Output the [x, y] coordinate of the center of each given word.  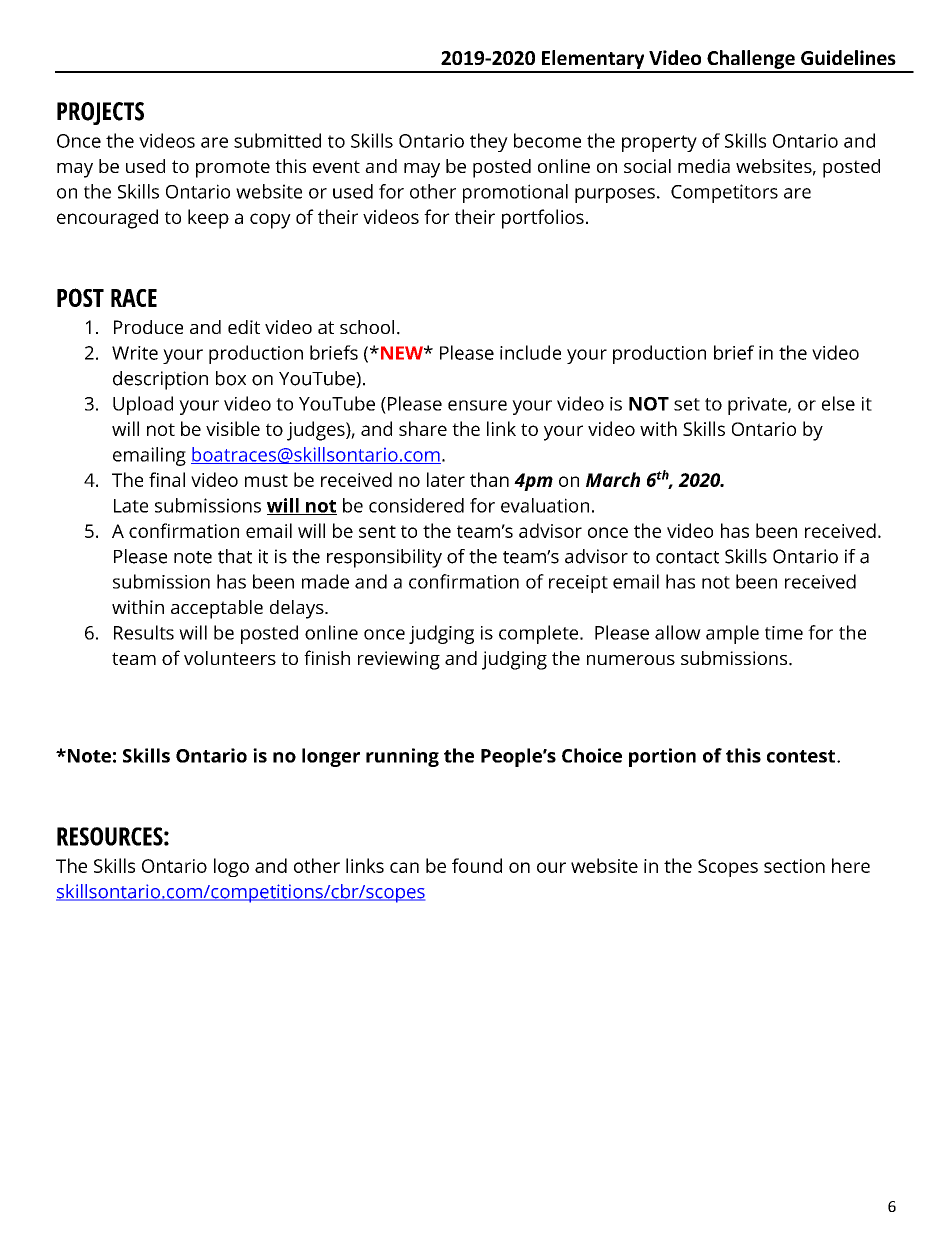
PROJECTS [100, 113]
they [489, 142]
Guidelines [848, 57]
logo [231, 867]
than [489, 479]
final [167, 479]
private [758, 406]
